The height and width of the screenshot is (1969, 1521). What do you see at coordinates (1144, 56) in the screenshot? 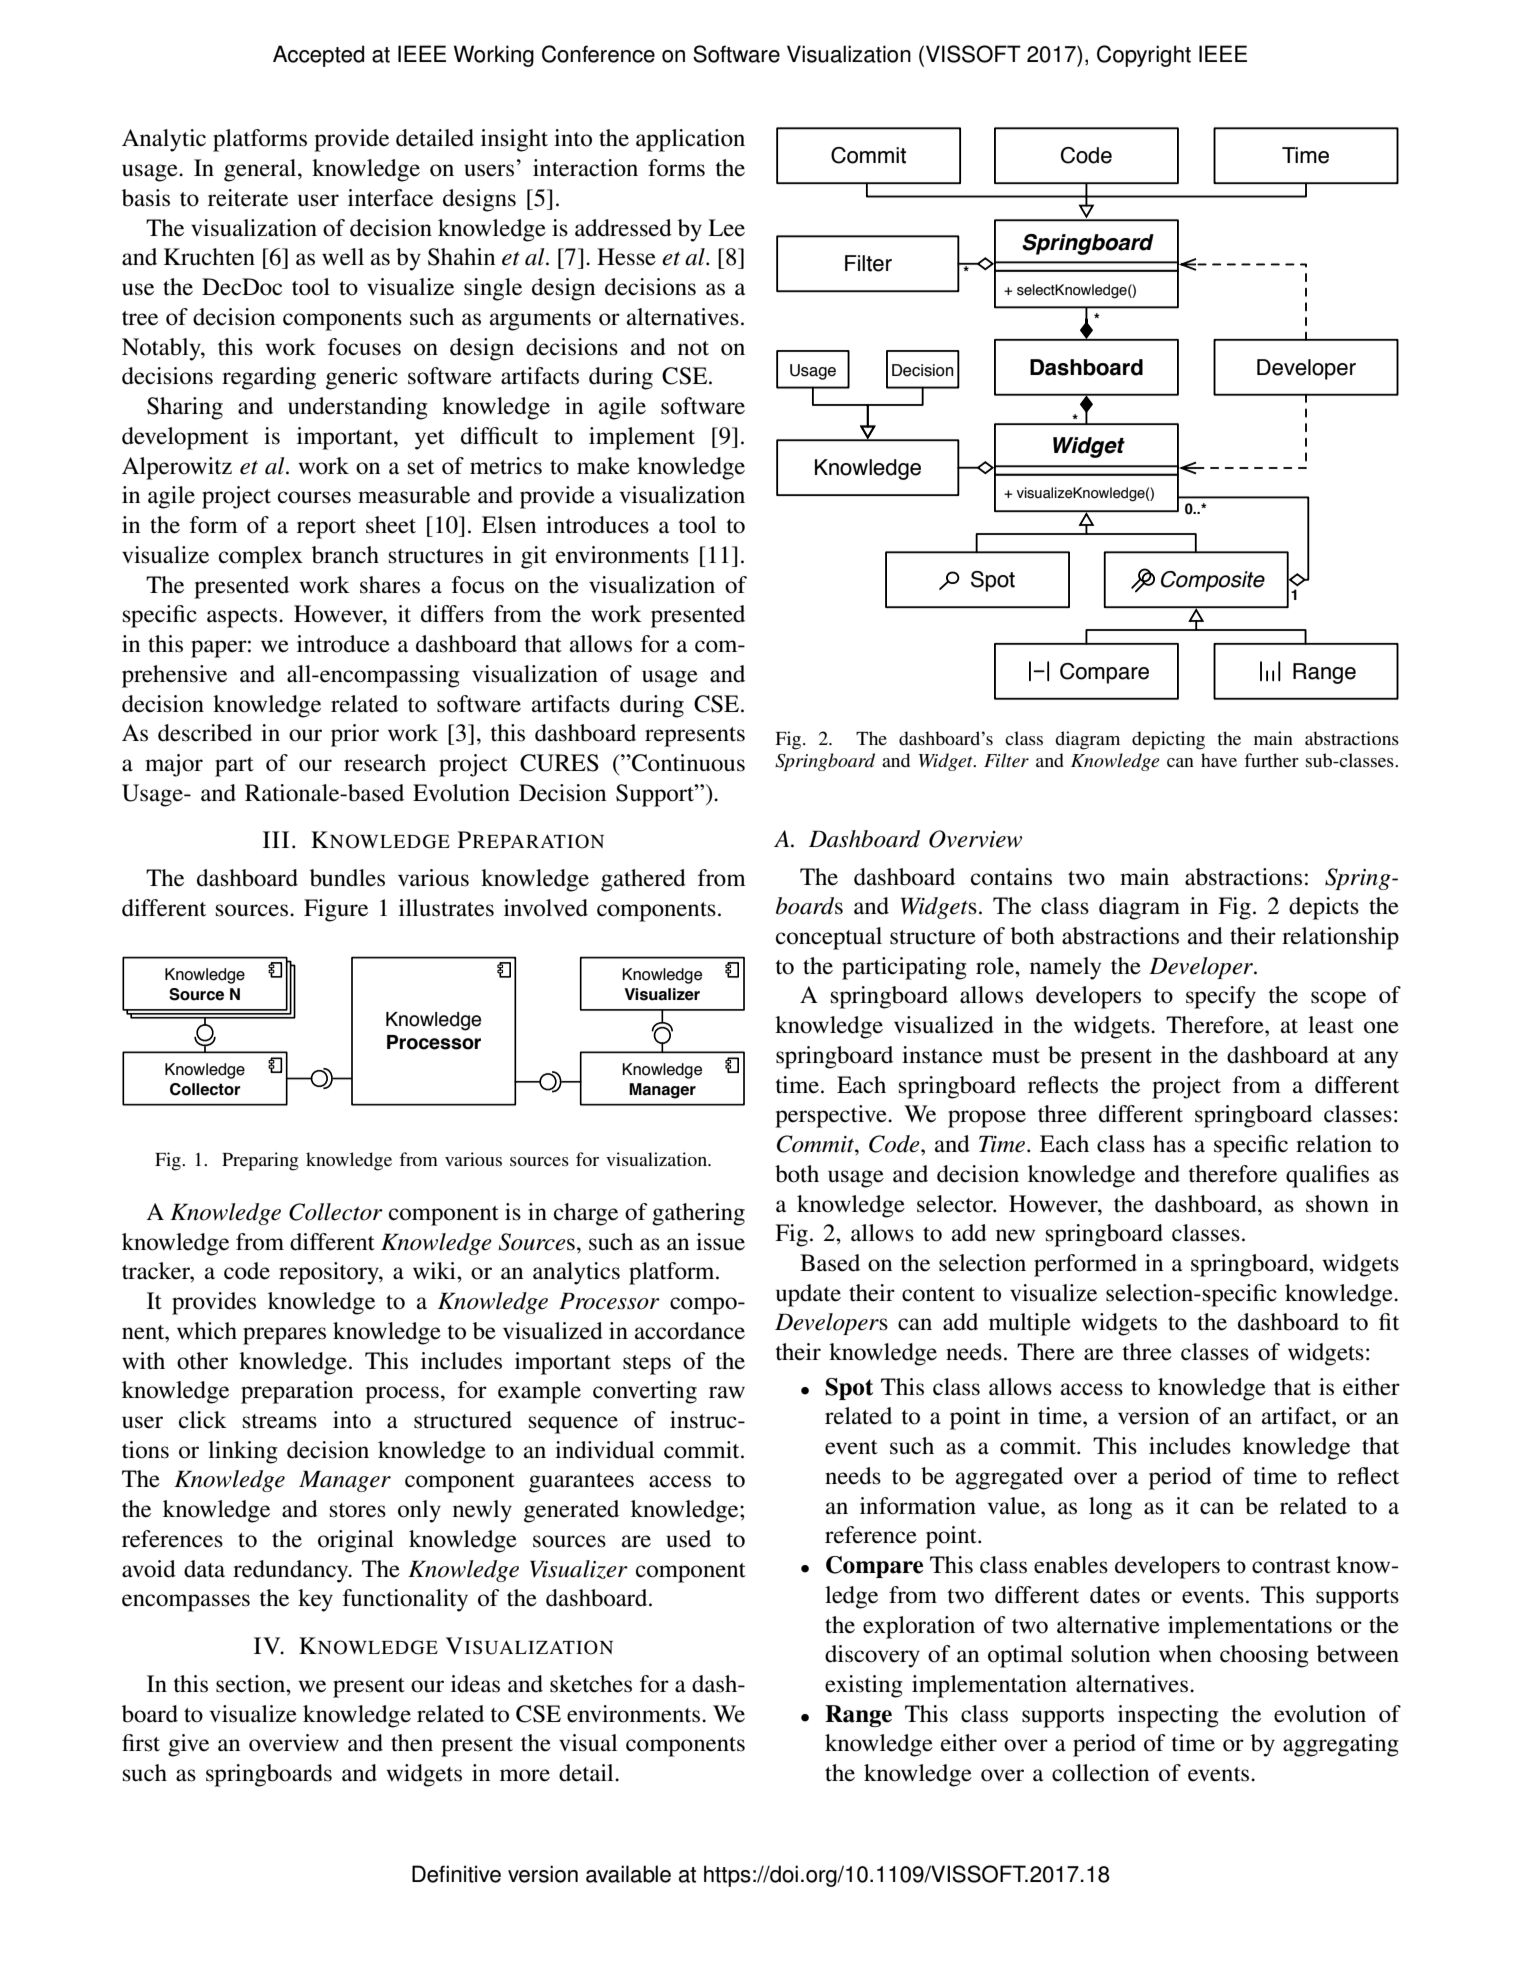
I see `Copyright` at bounding box center [1144, 56].
